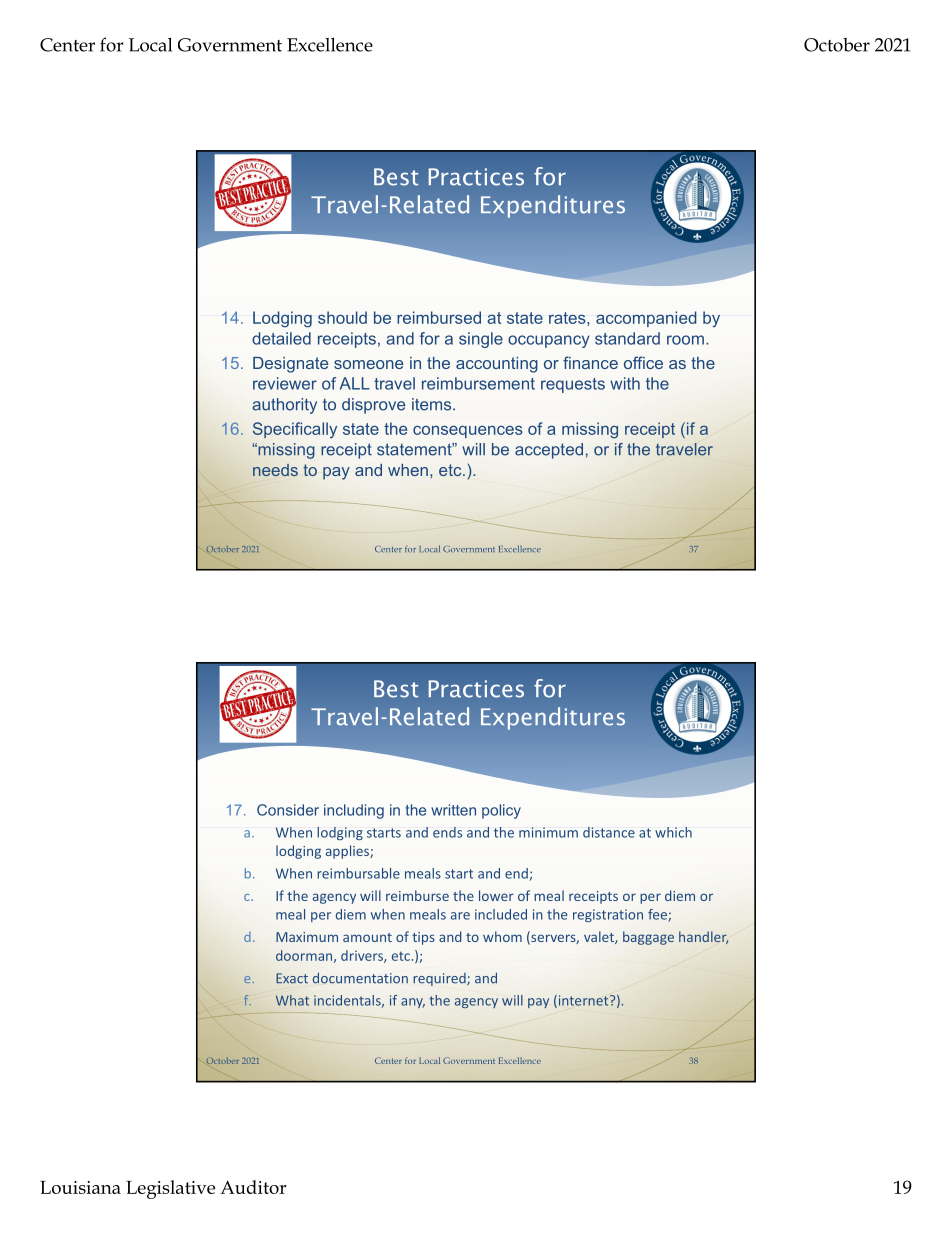 The width and height of the screenshot is (952, 1233). What do you see at coordinates (368, 364) in the screenshot?
I see `someone` at bounding box center [368, 364].
